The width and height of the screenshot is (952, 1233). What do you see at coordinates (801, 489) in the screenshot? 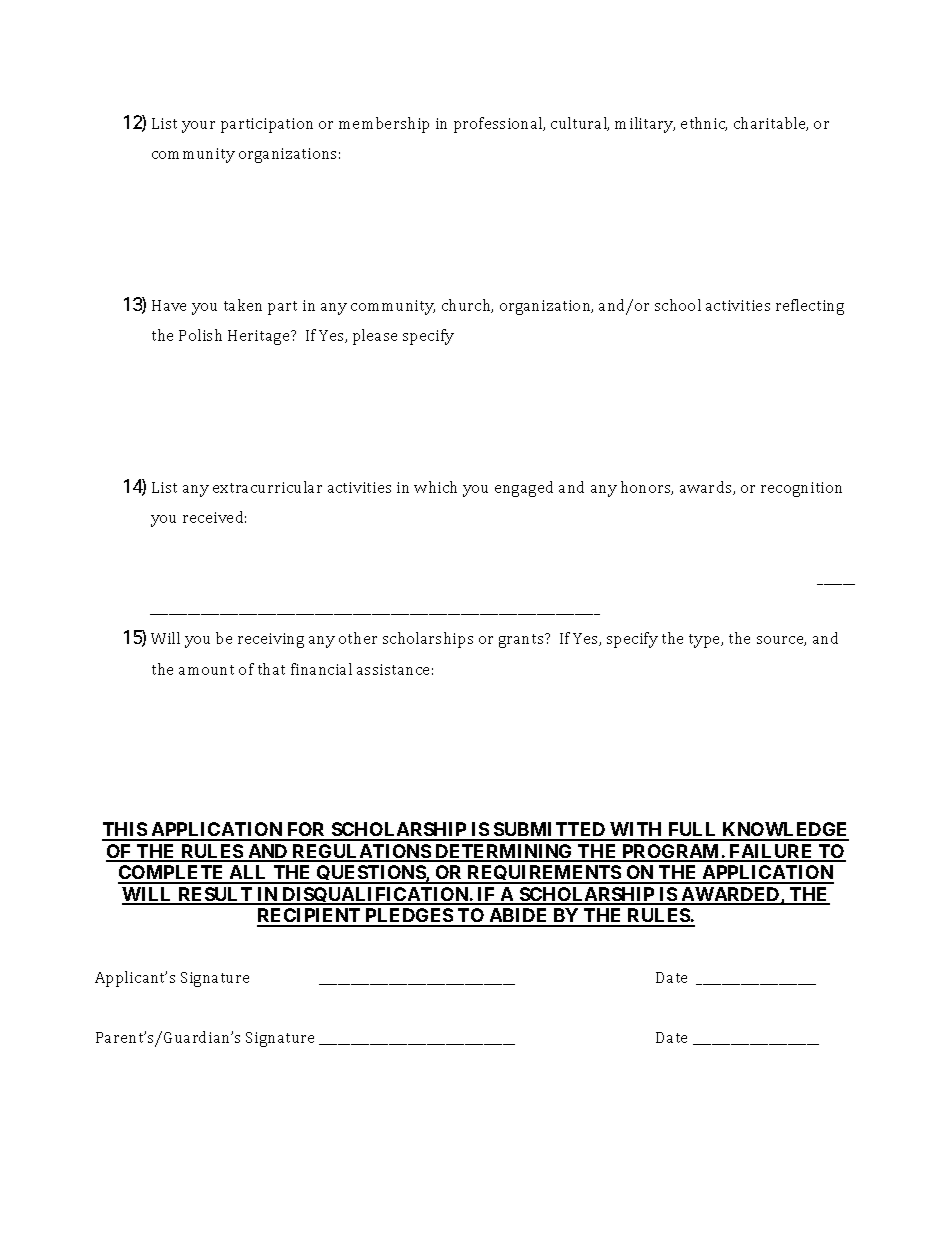
I see `recognition` at bounding box center [801, 489].
